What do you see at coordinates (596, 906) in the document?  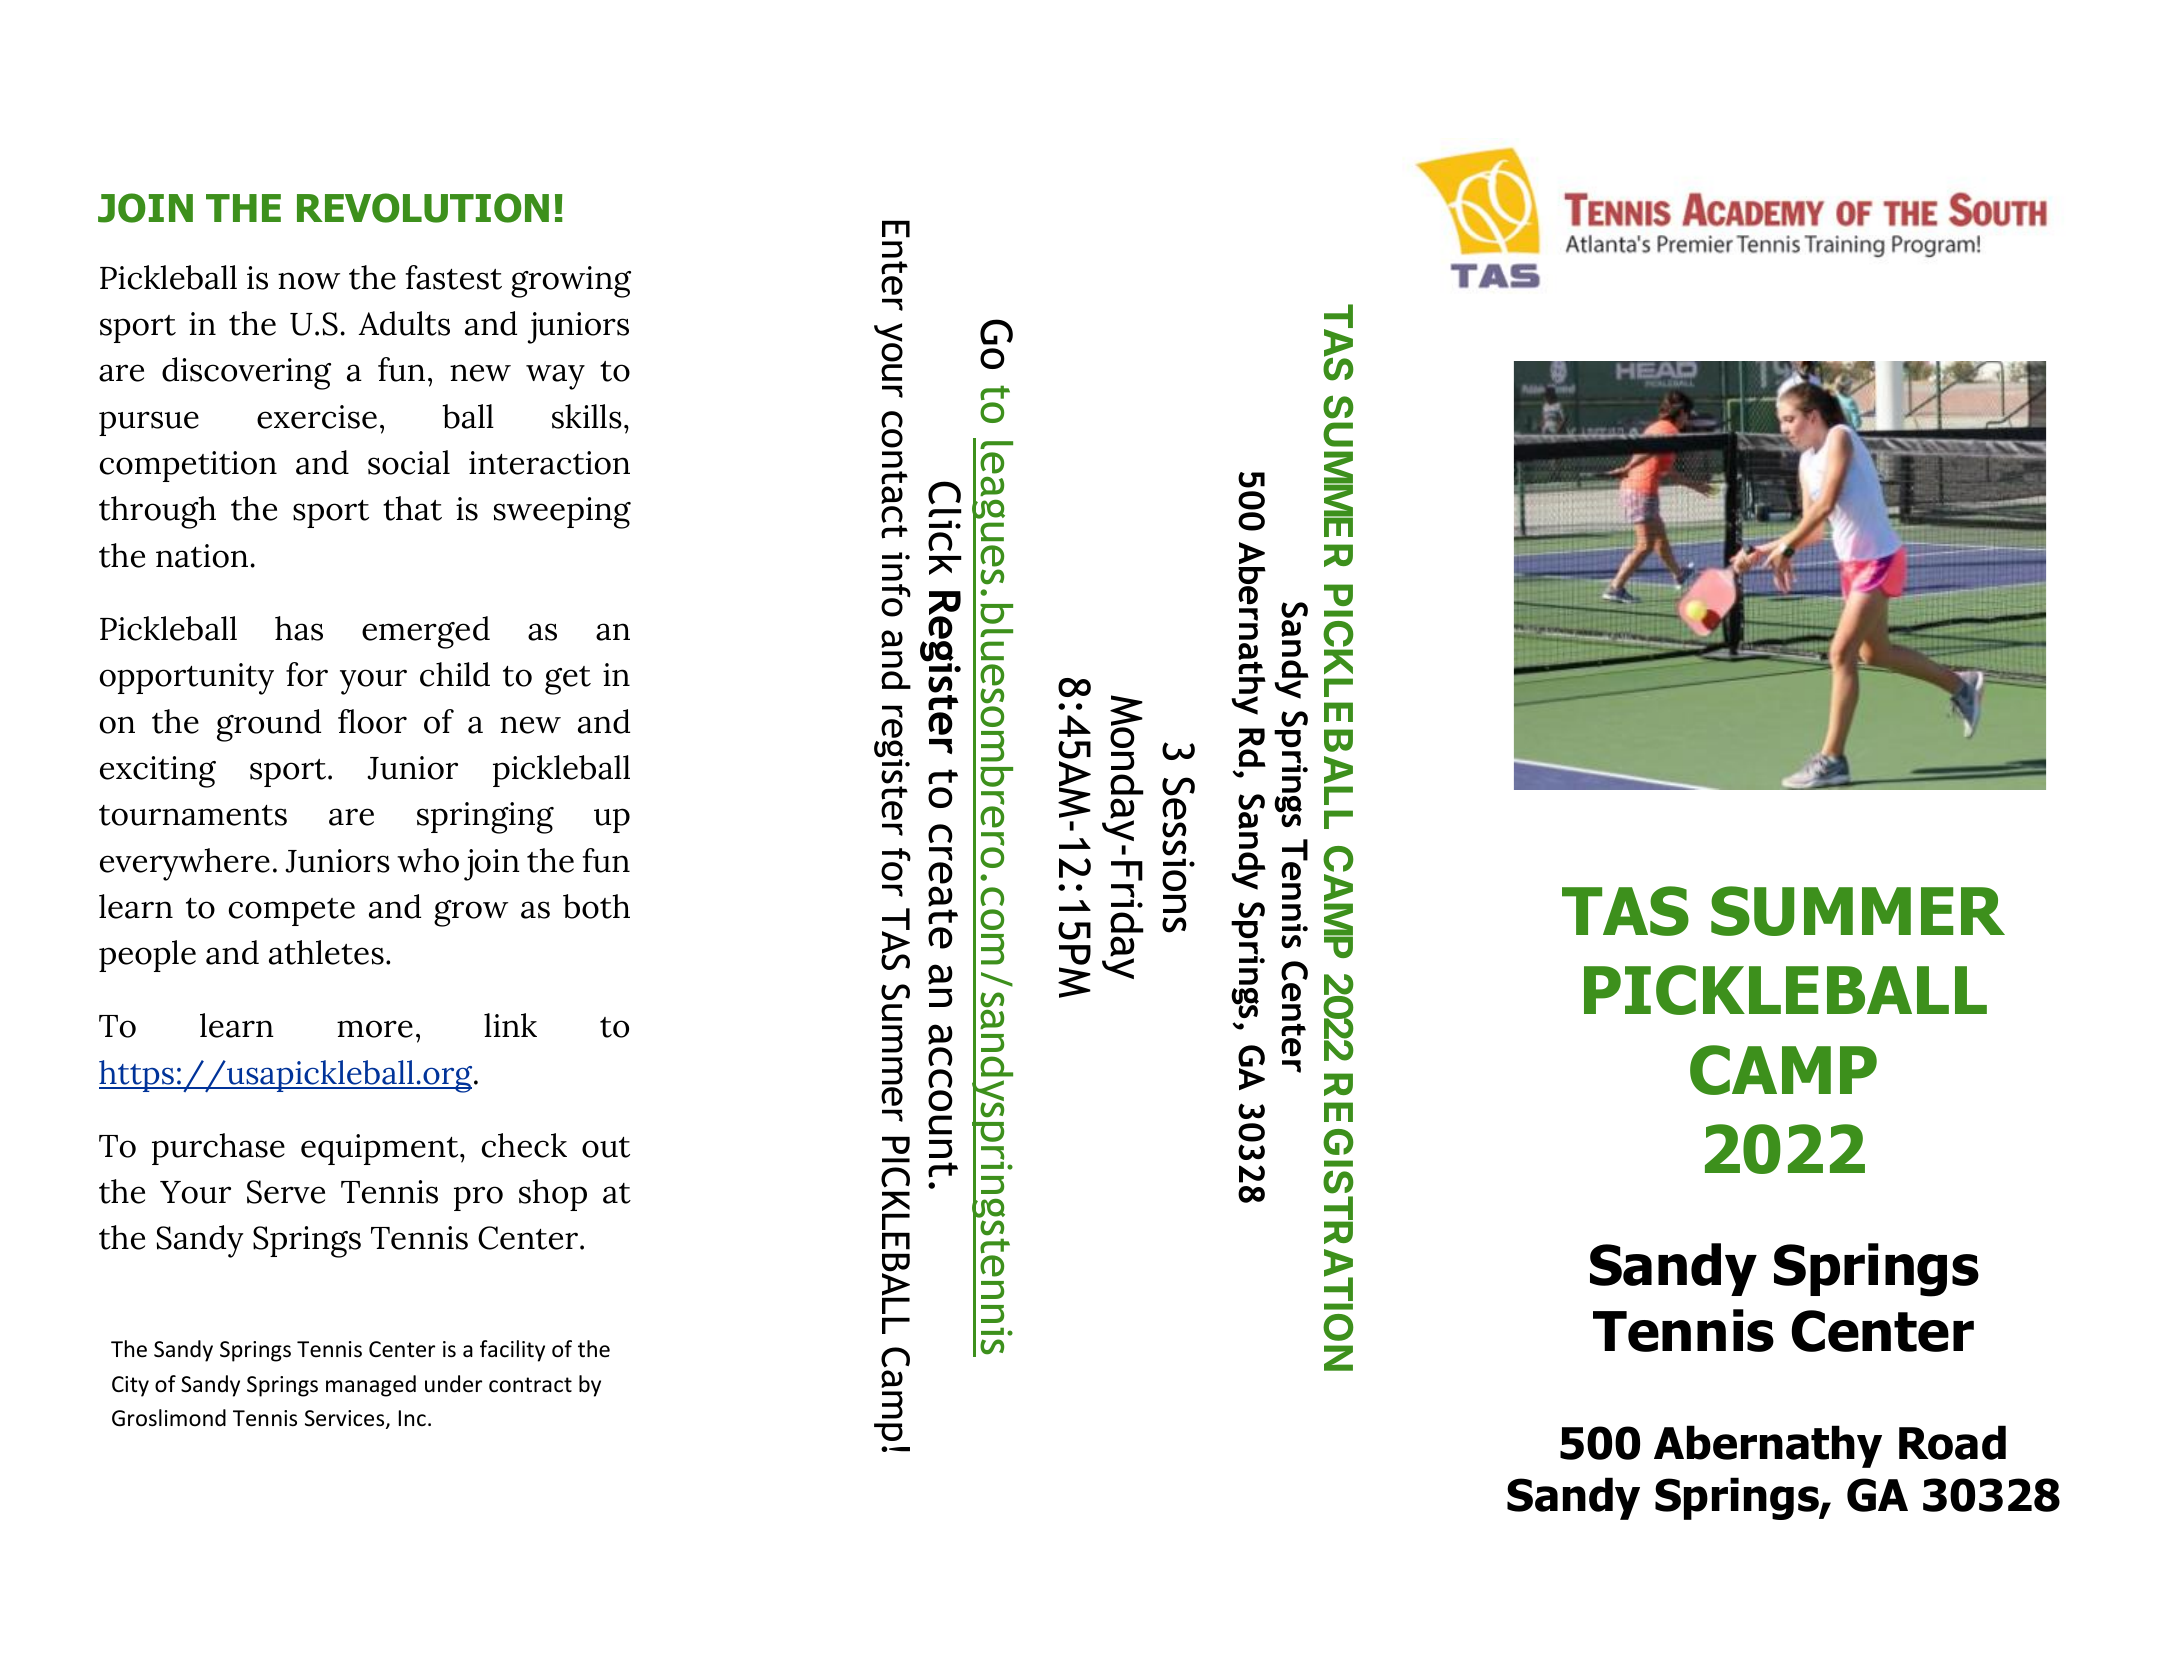 I see `both` at bounding box center [596, 906].
